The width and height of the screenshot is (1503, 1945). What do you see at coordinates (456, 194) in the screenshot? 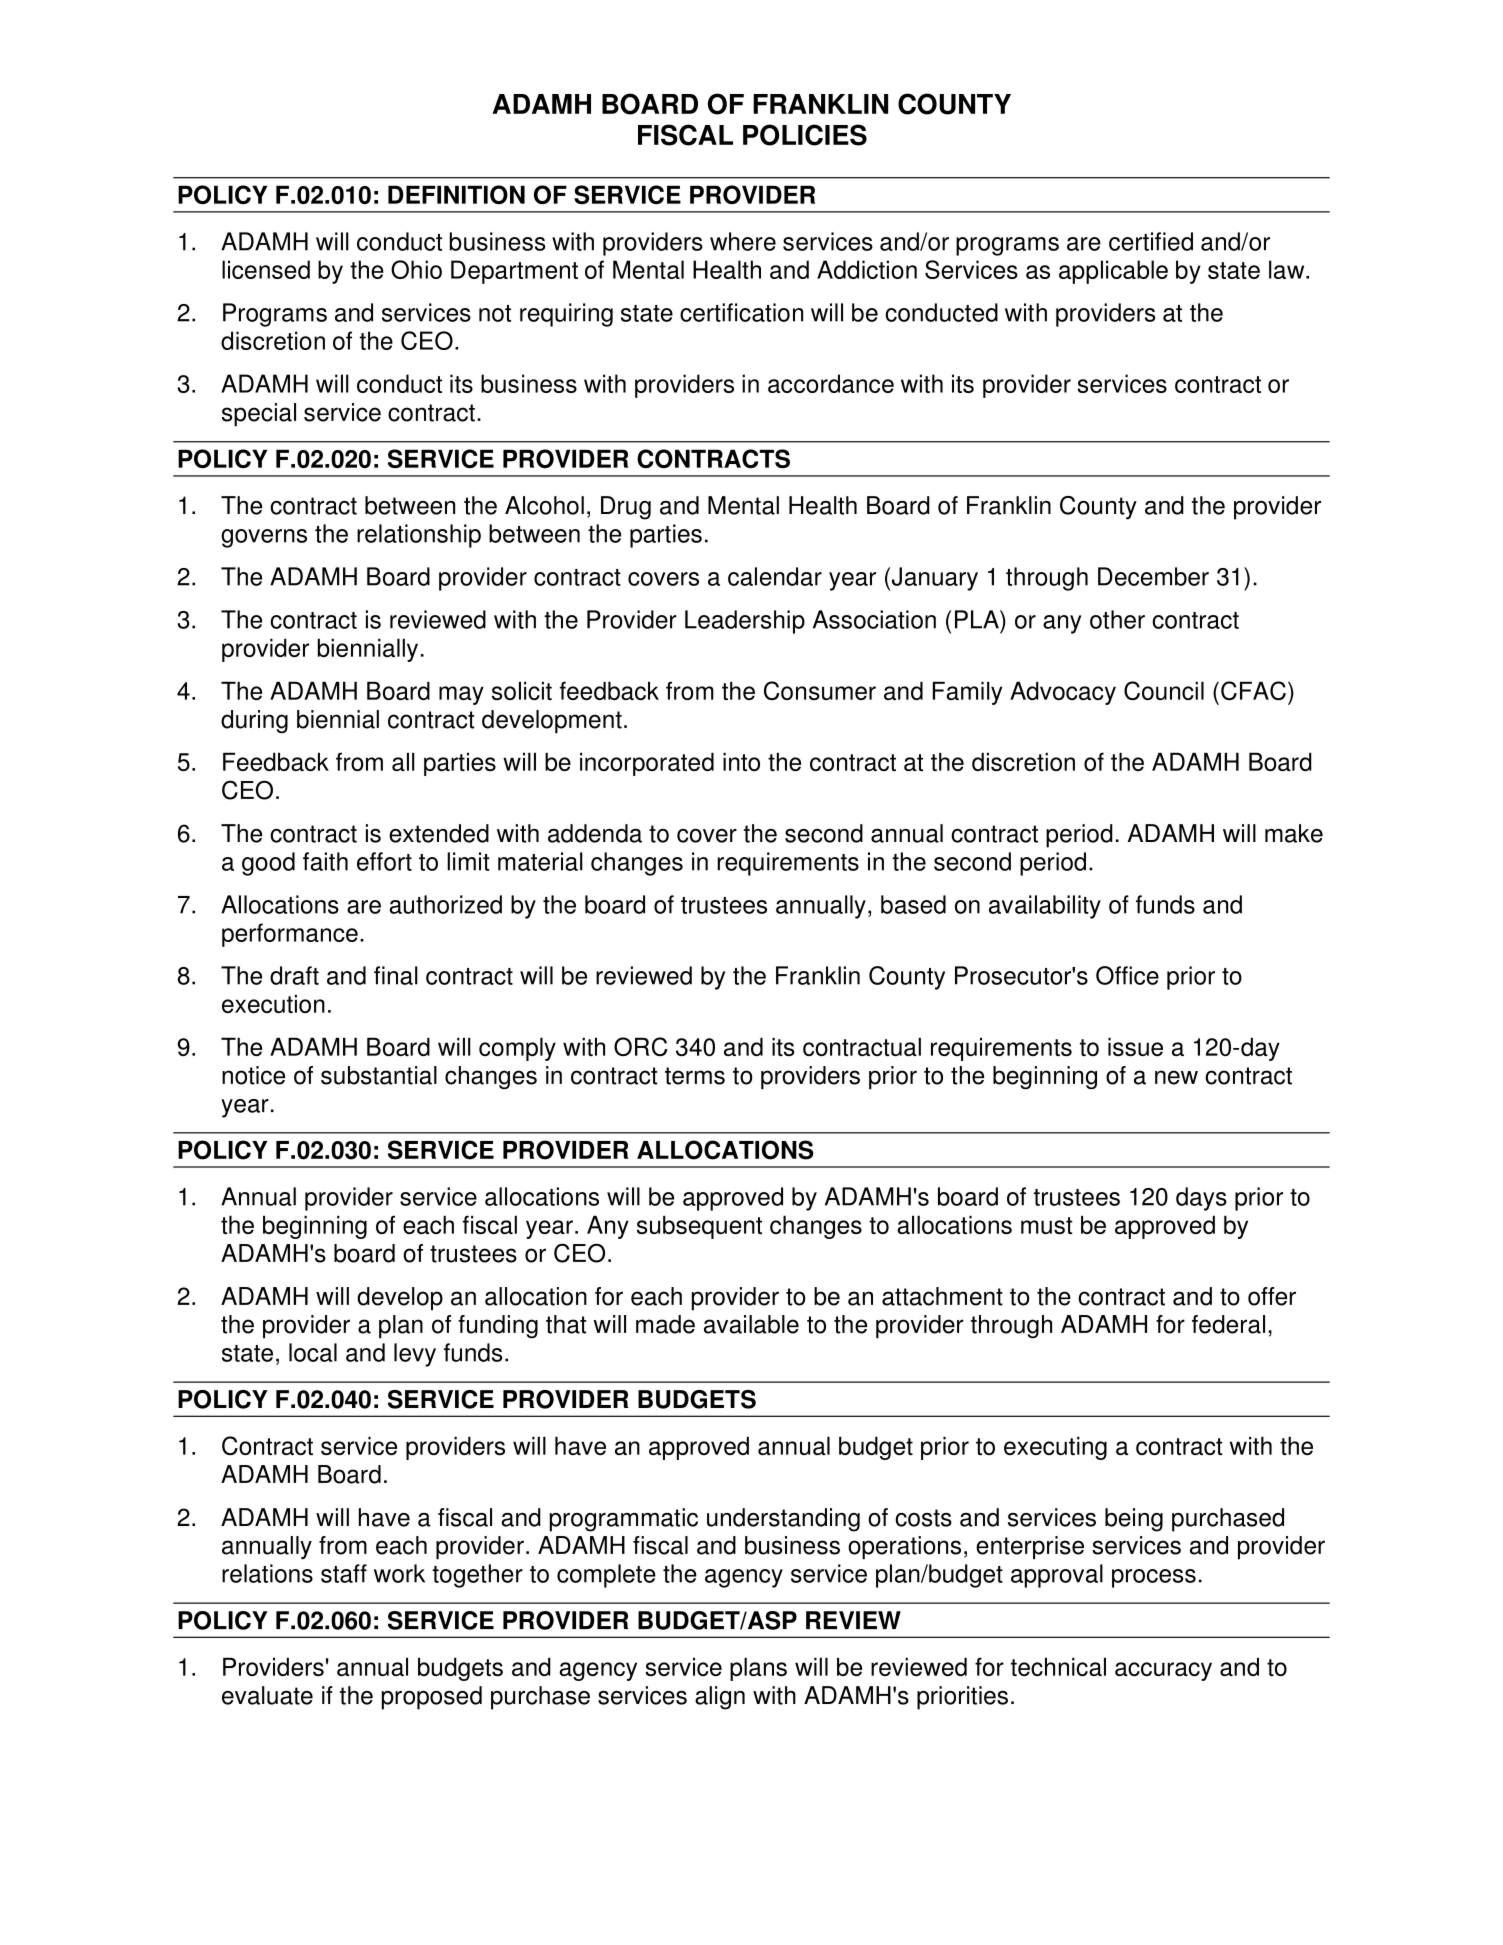
I see `DEFINITION` at bounding box center [456, 194].
